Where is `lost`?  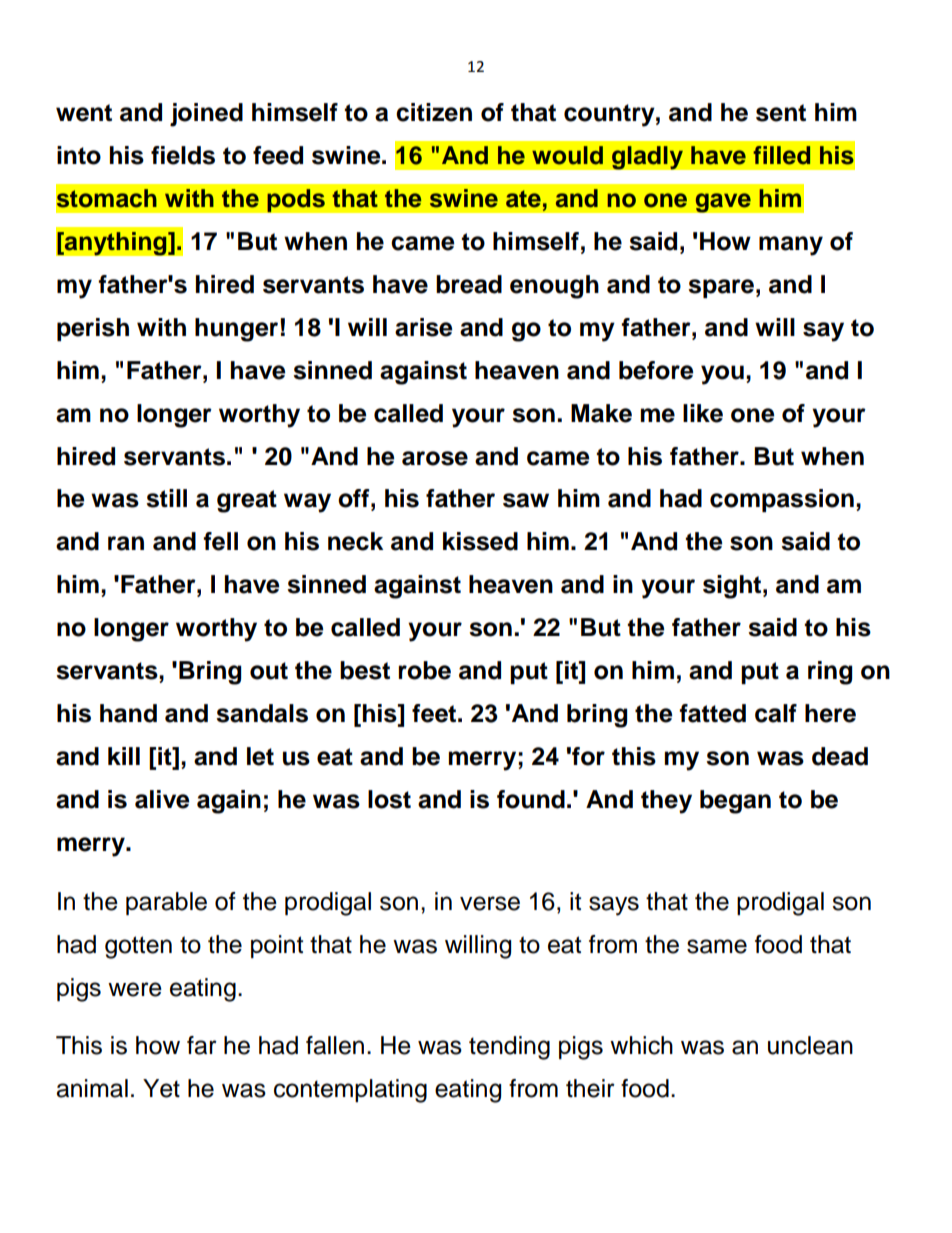
lost is located at coordinates (389, 799).
